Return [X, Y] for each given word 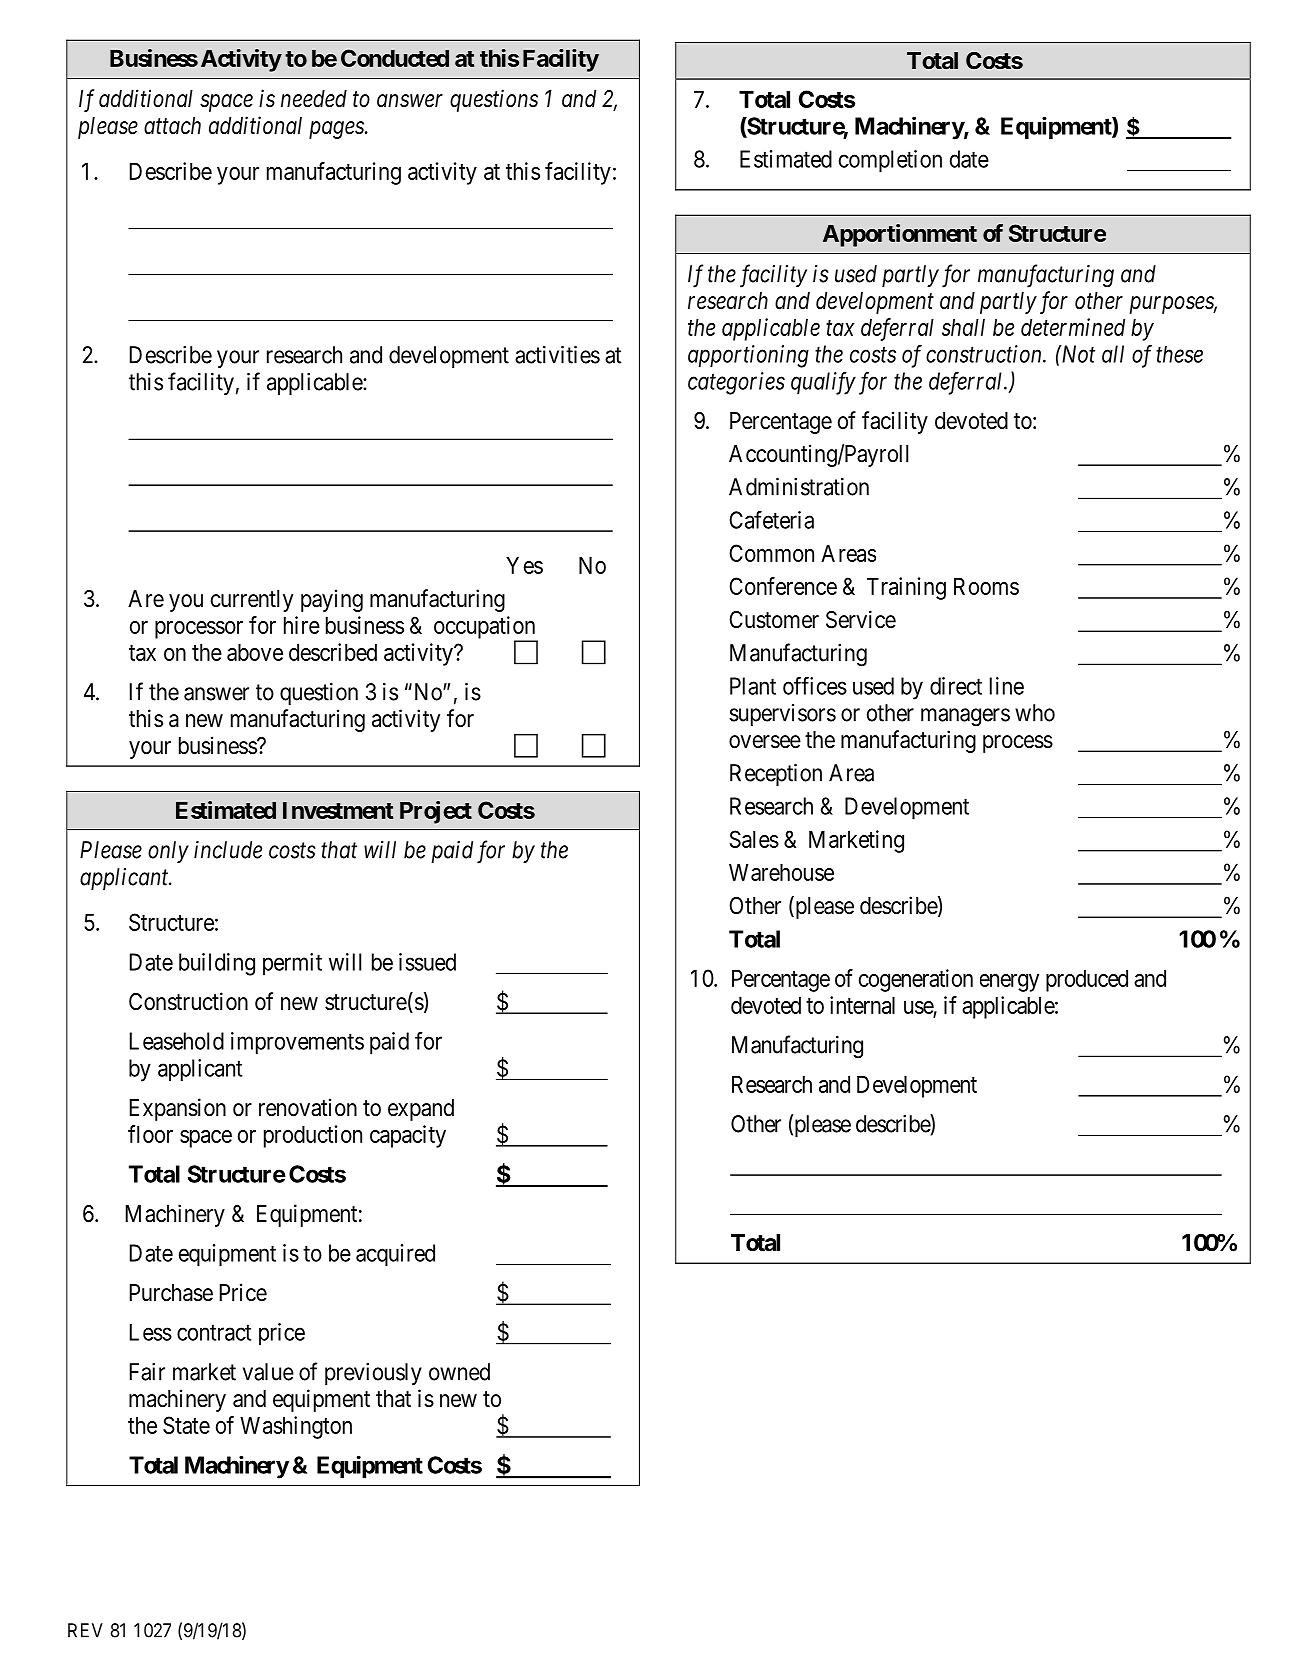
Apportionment [900, 235]
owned [459, 1372]
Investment [338, 810]
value [268, 1372]
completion [890, 161]
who [1035, 713]
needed [314, 99]
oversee [765, 742]
